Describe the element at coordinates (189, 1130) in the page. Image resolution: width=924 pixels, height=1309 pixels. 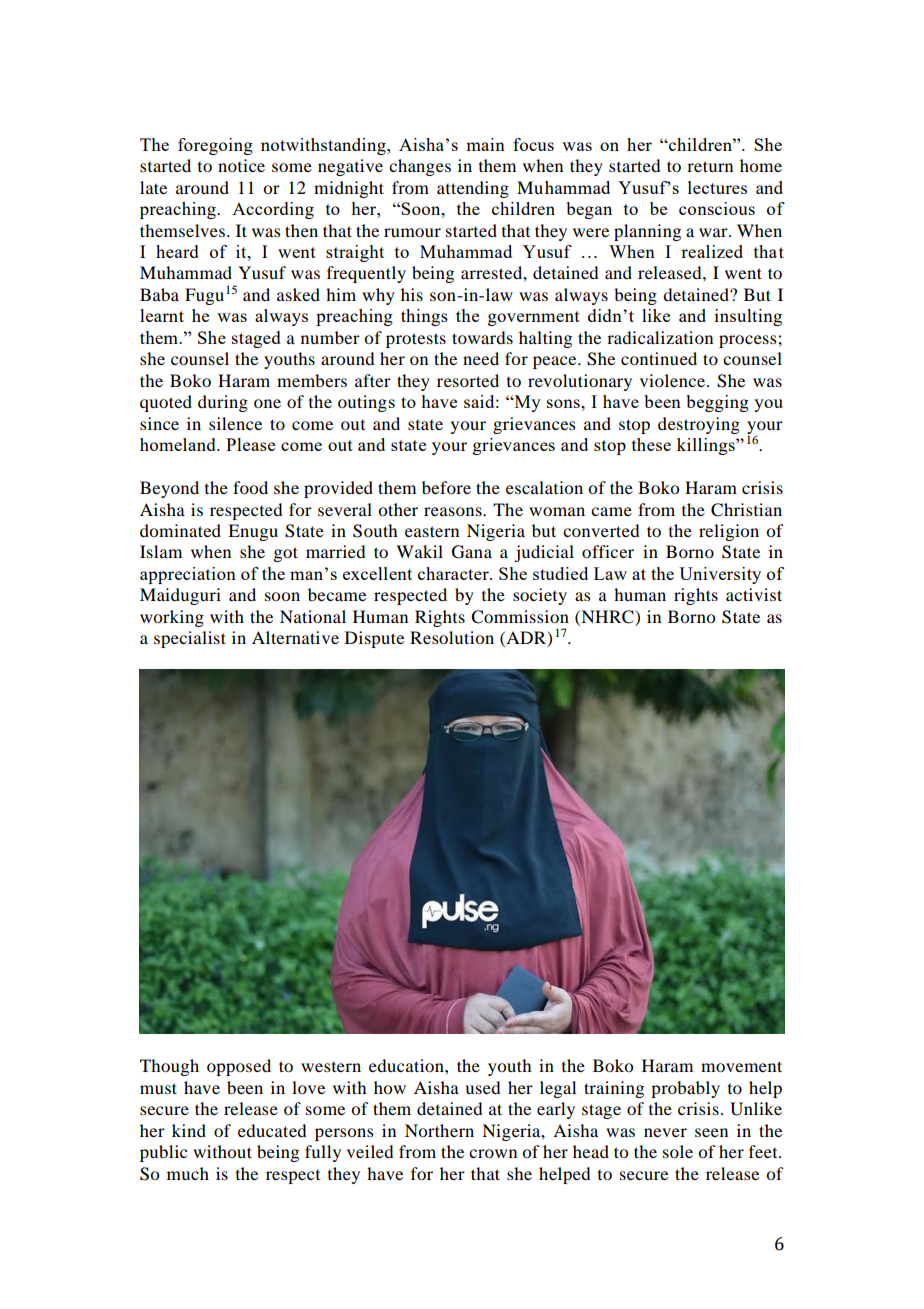
I see `kind` at that location.
